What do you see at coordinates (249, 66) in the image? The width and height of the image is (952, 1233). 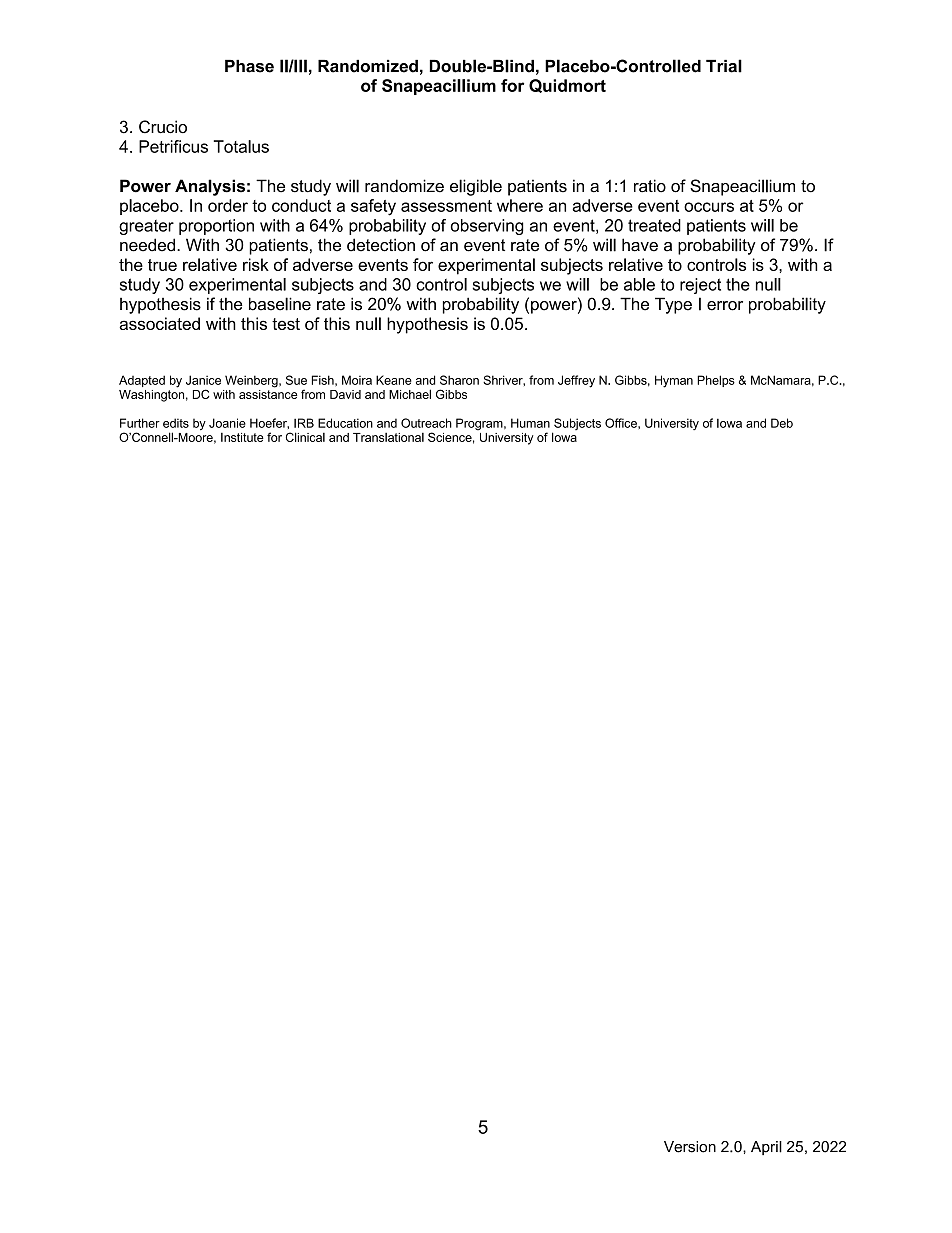 I see `Phase` at bounding box center [249, 66].
